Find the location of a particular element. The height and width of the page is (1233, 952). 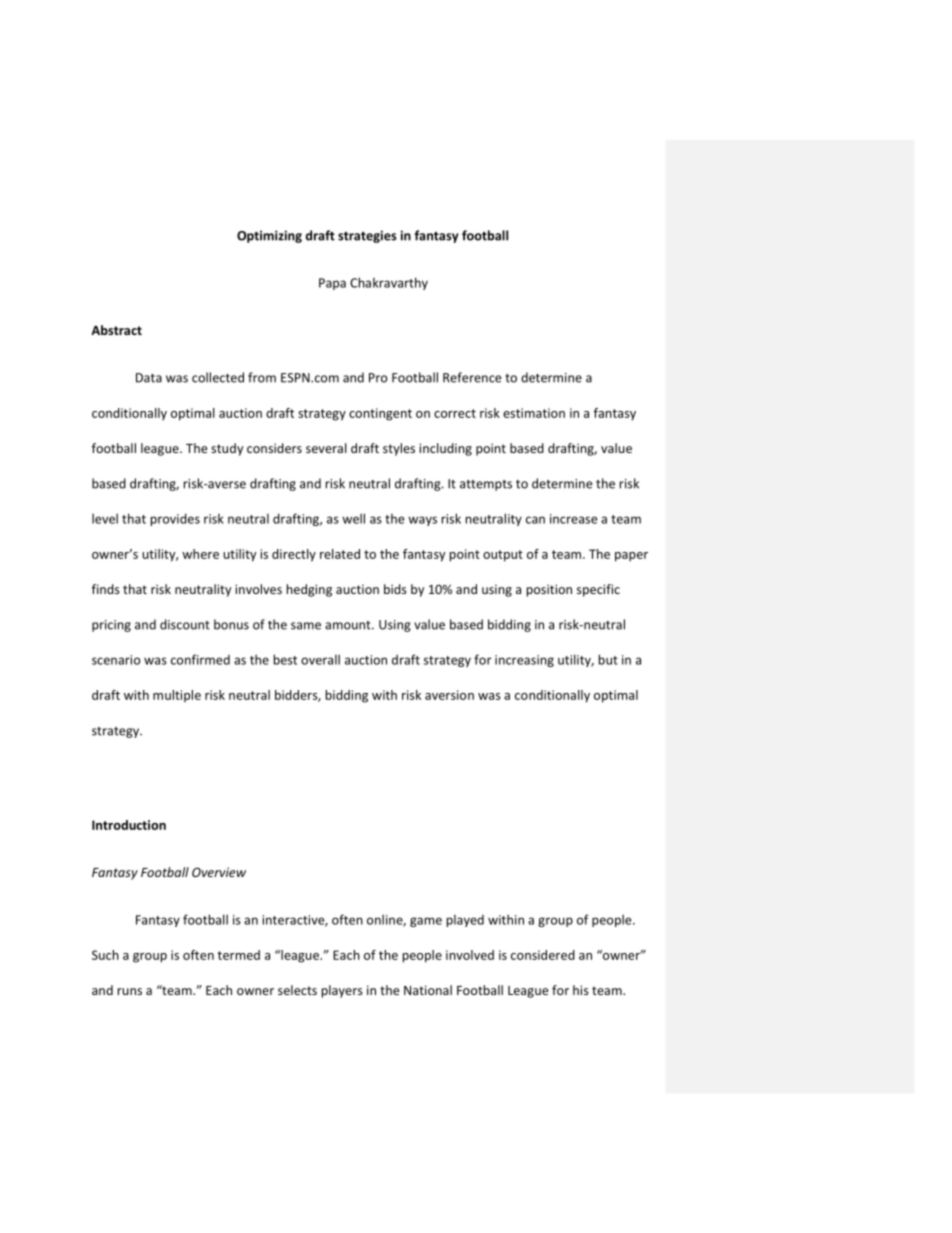

Introduction is located at coordinates (129, 825).
